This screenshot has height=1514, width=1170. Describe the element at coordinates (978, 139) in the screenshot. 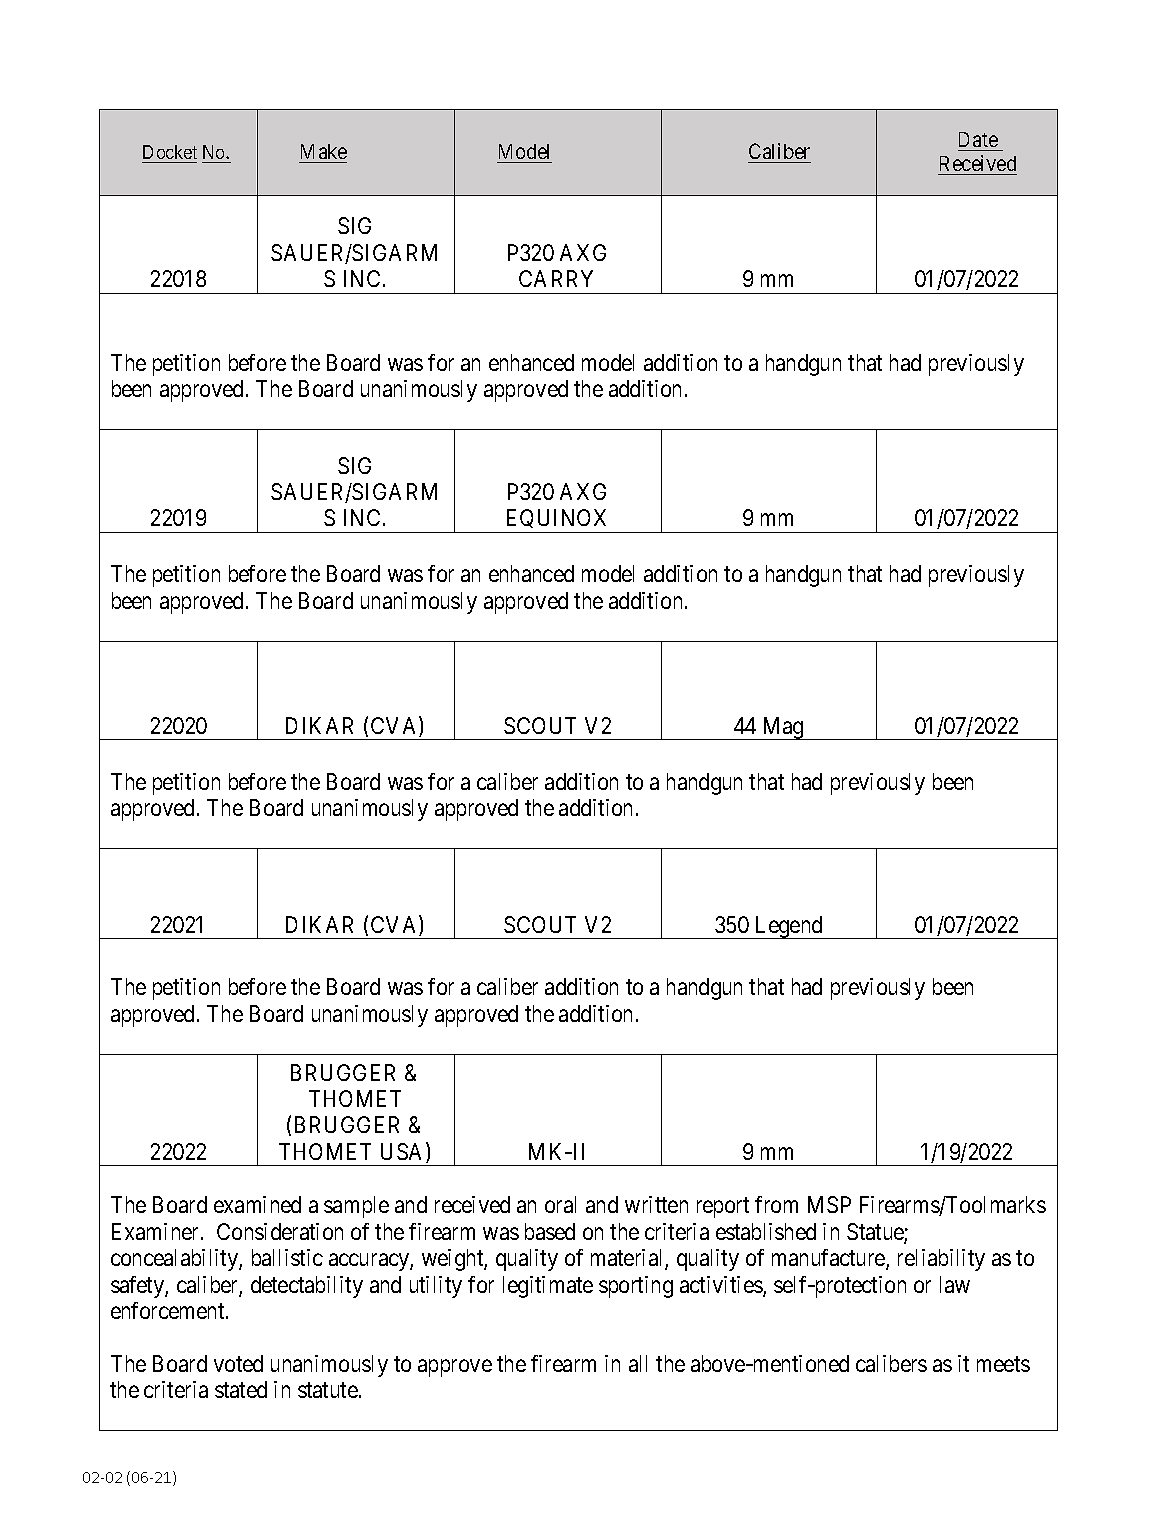

I see `Date` at that location.
